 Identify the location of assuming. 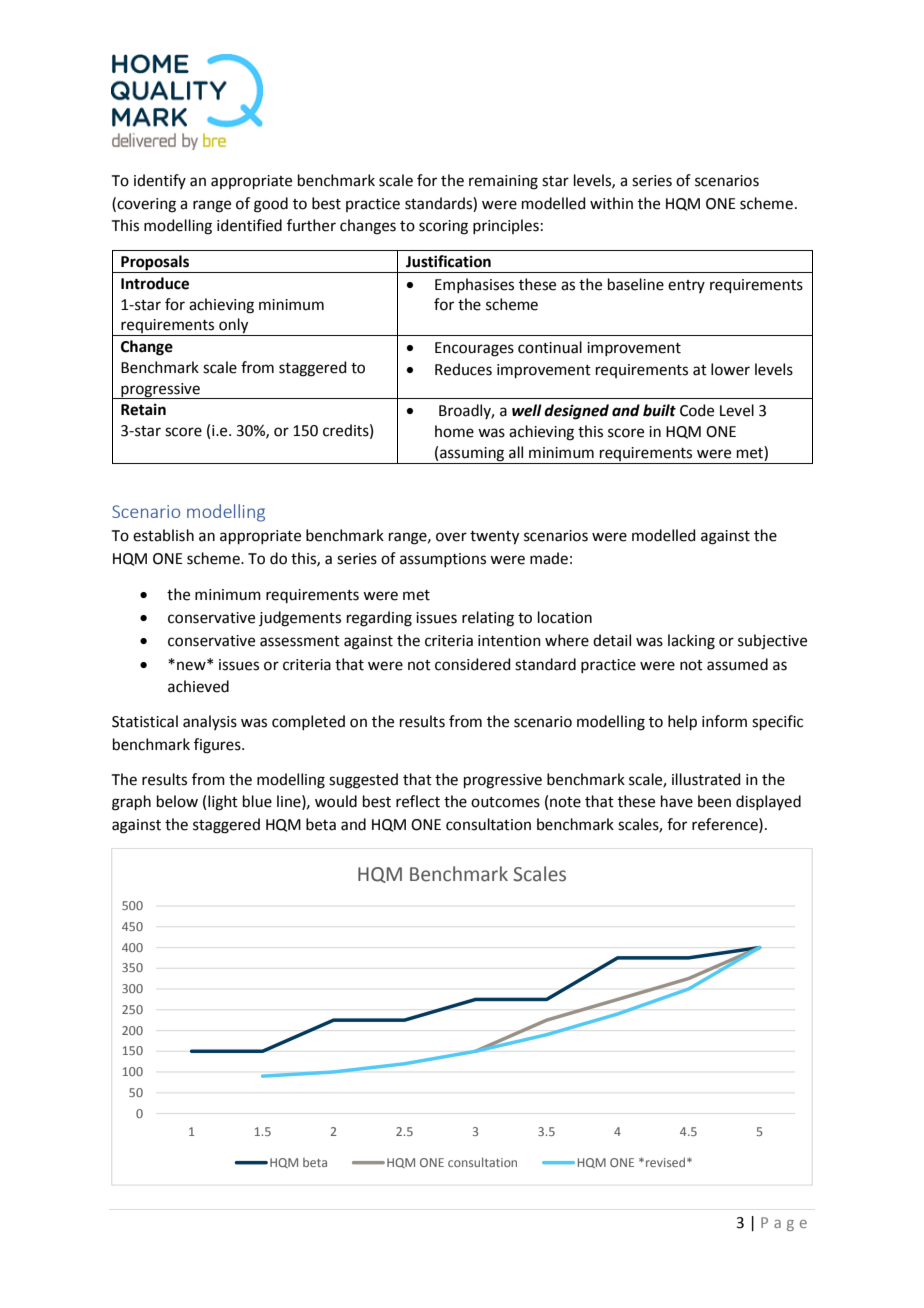
(472, 454).
